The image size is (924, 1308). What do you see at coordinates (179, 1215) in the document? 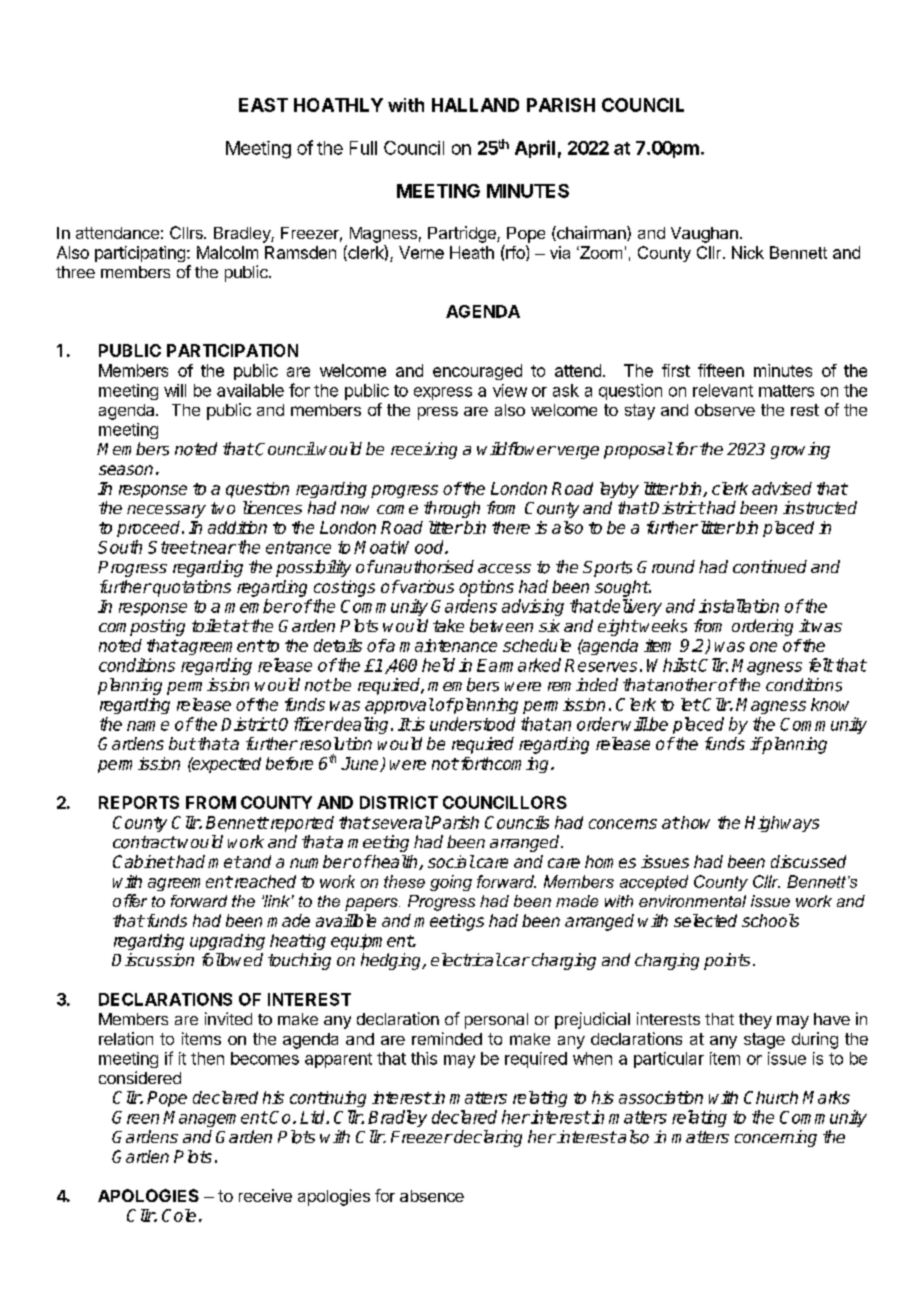
I see `Cole` at bounding box center [179, 1215].
